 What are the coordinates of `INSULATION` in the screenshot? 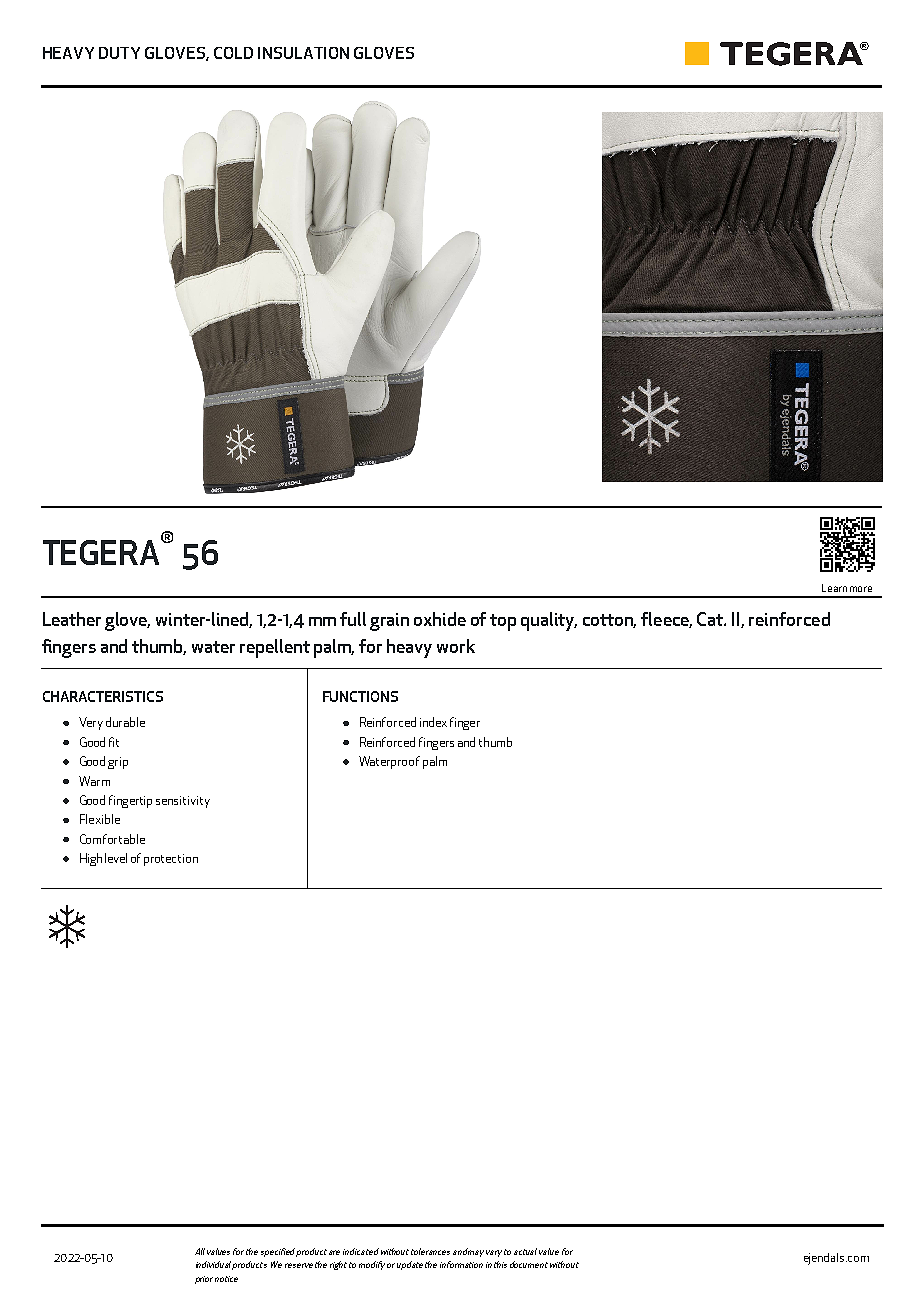 It's located at (303, 53).
